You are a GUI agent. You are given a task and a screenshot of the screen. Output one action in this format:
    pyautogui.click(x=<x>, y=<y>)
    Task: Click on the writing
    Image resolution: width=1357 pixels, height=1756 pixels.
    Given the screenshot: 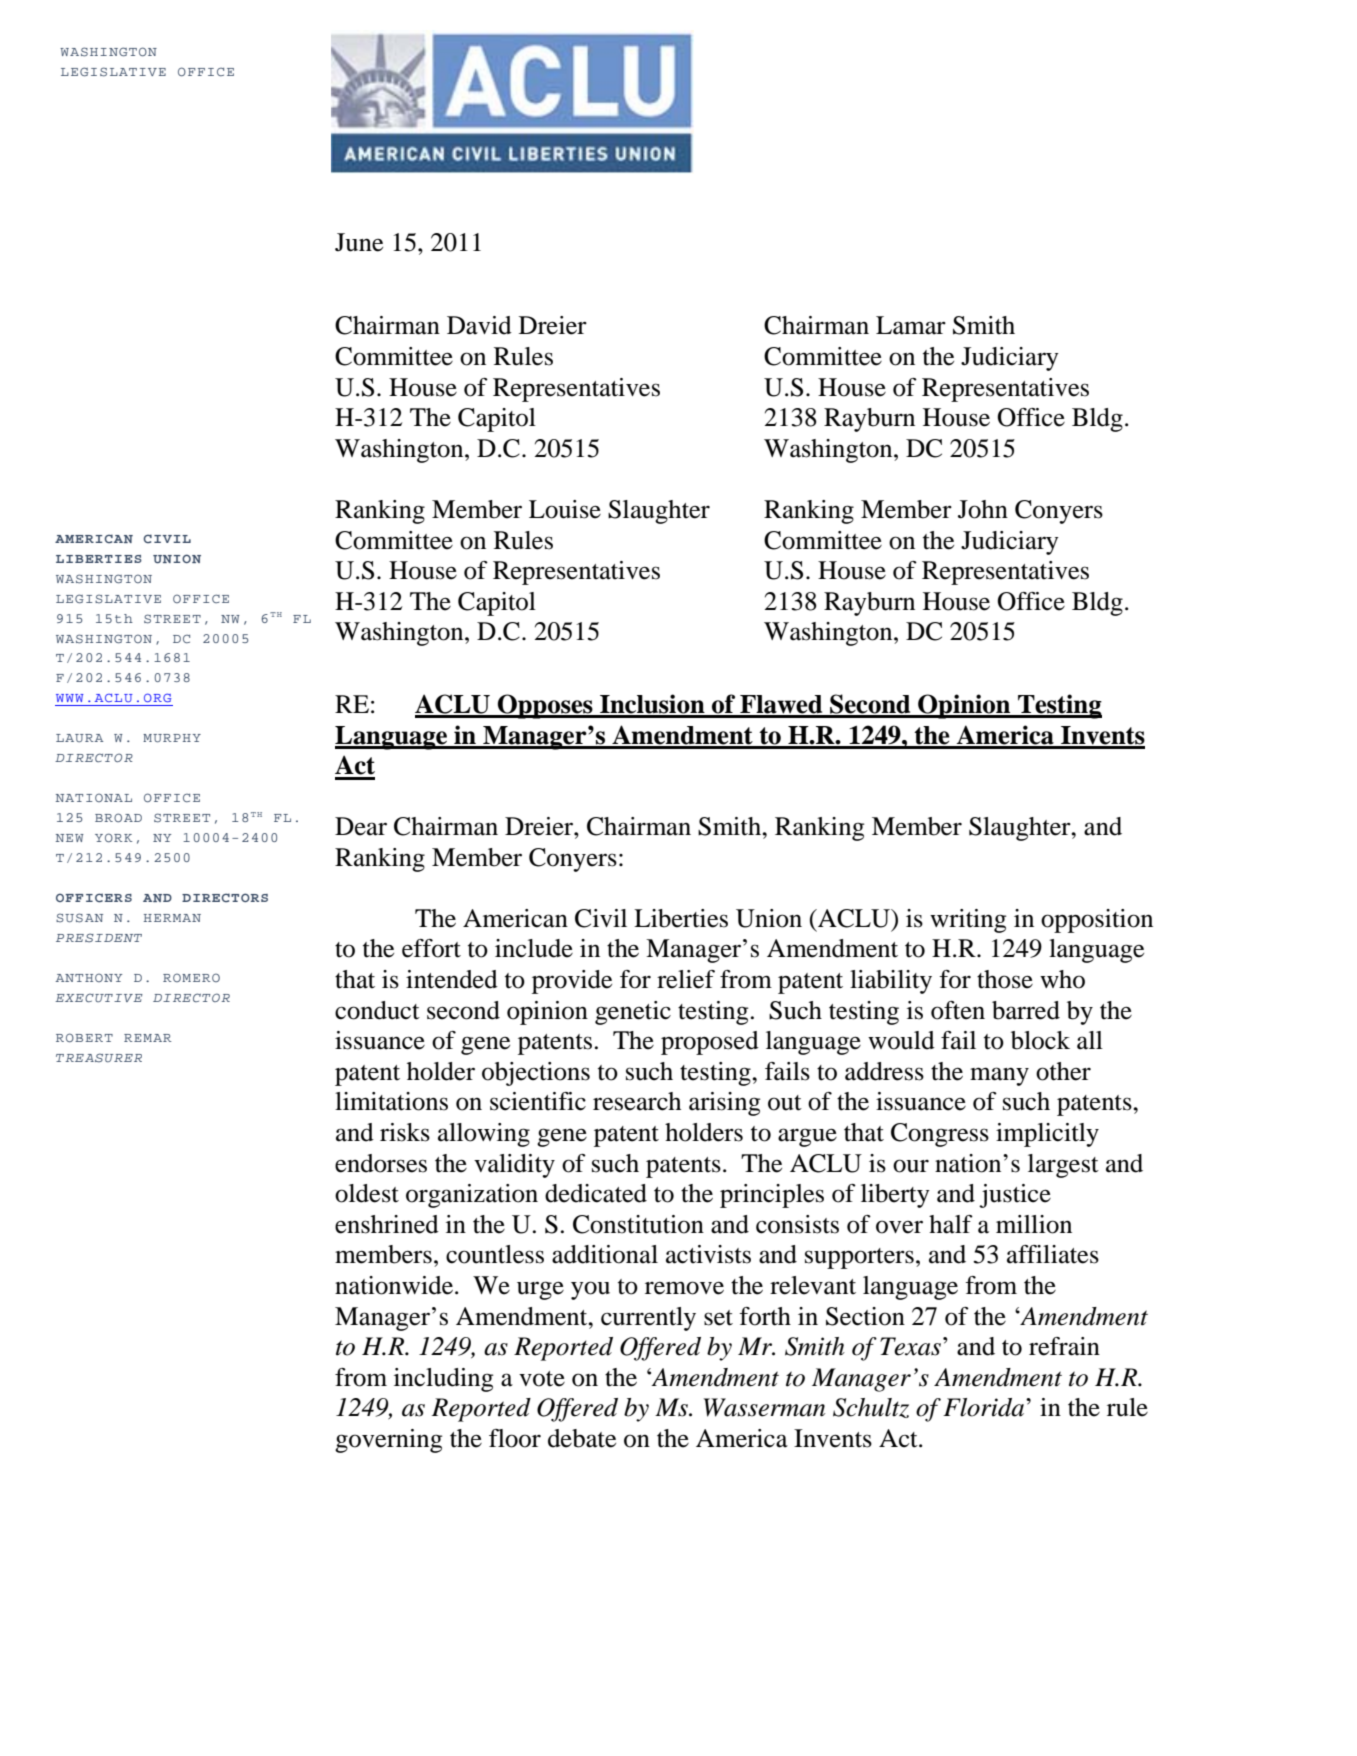 What is the action you would take?
    pyautogui.click(x=968, y=921)
